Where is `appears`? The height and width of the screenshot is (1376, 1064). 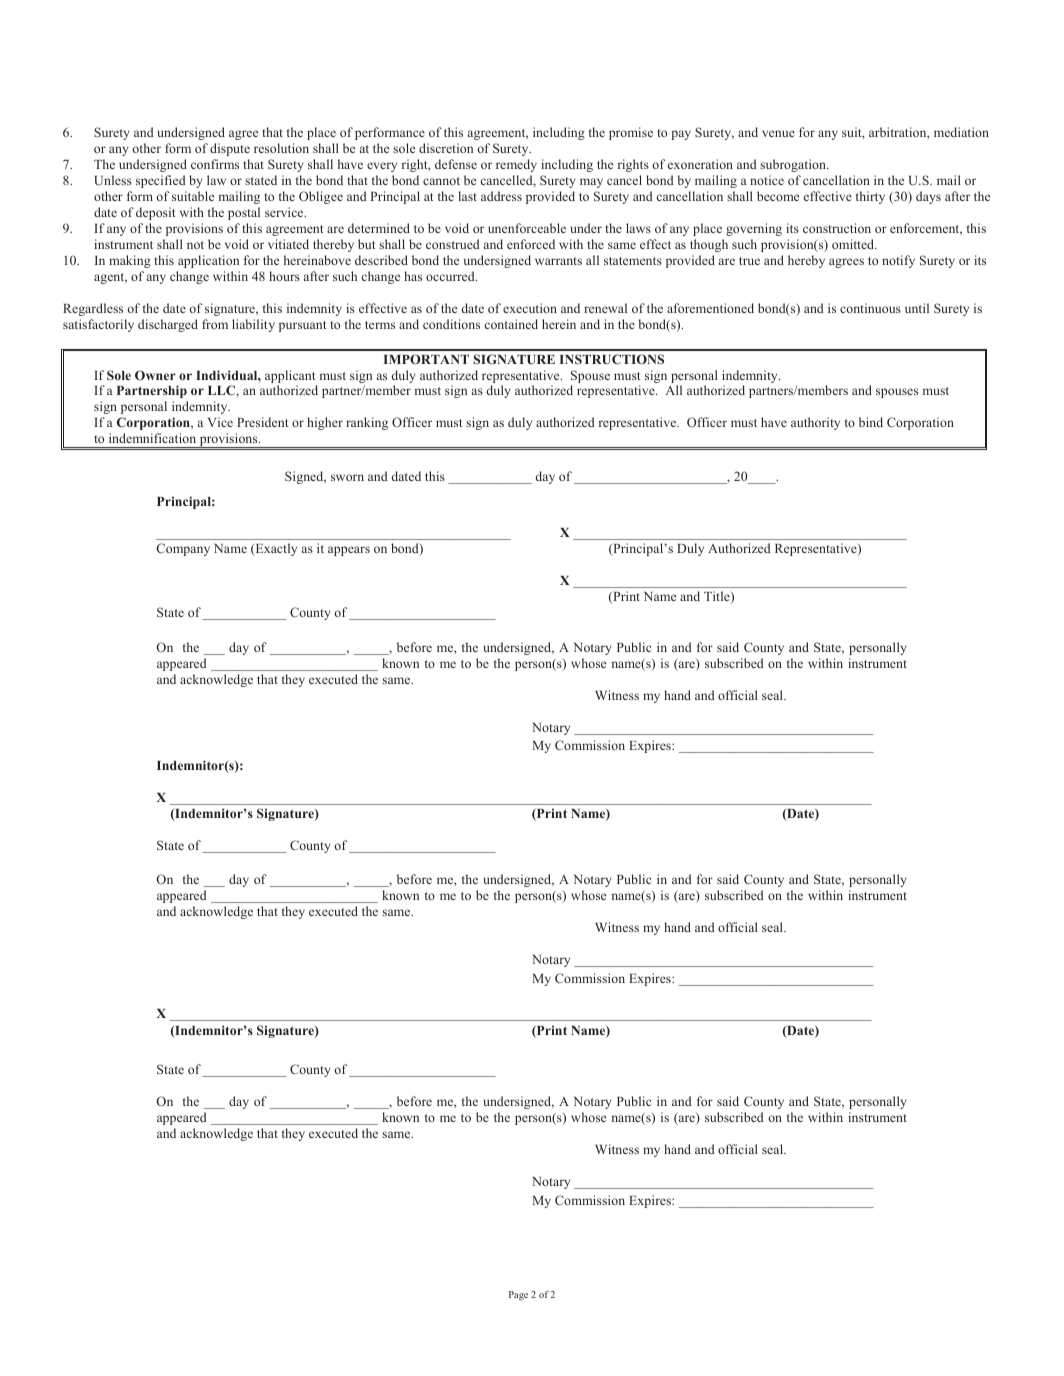
appears is located at coordinates (349, 551).
